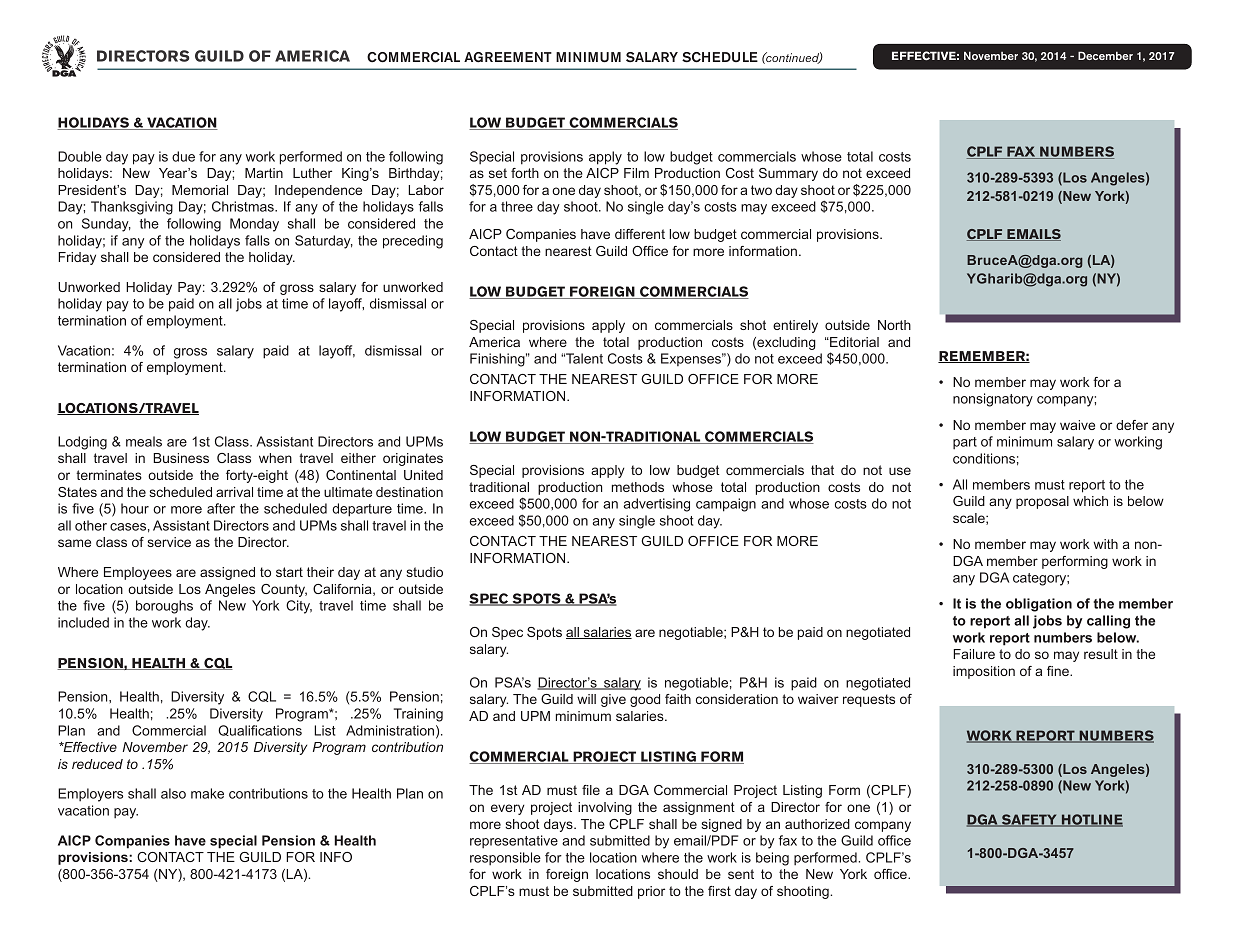 The image size is (1233, 952). Describe the element at coordinates (183, 156) in the image. I see `due` at that location.
